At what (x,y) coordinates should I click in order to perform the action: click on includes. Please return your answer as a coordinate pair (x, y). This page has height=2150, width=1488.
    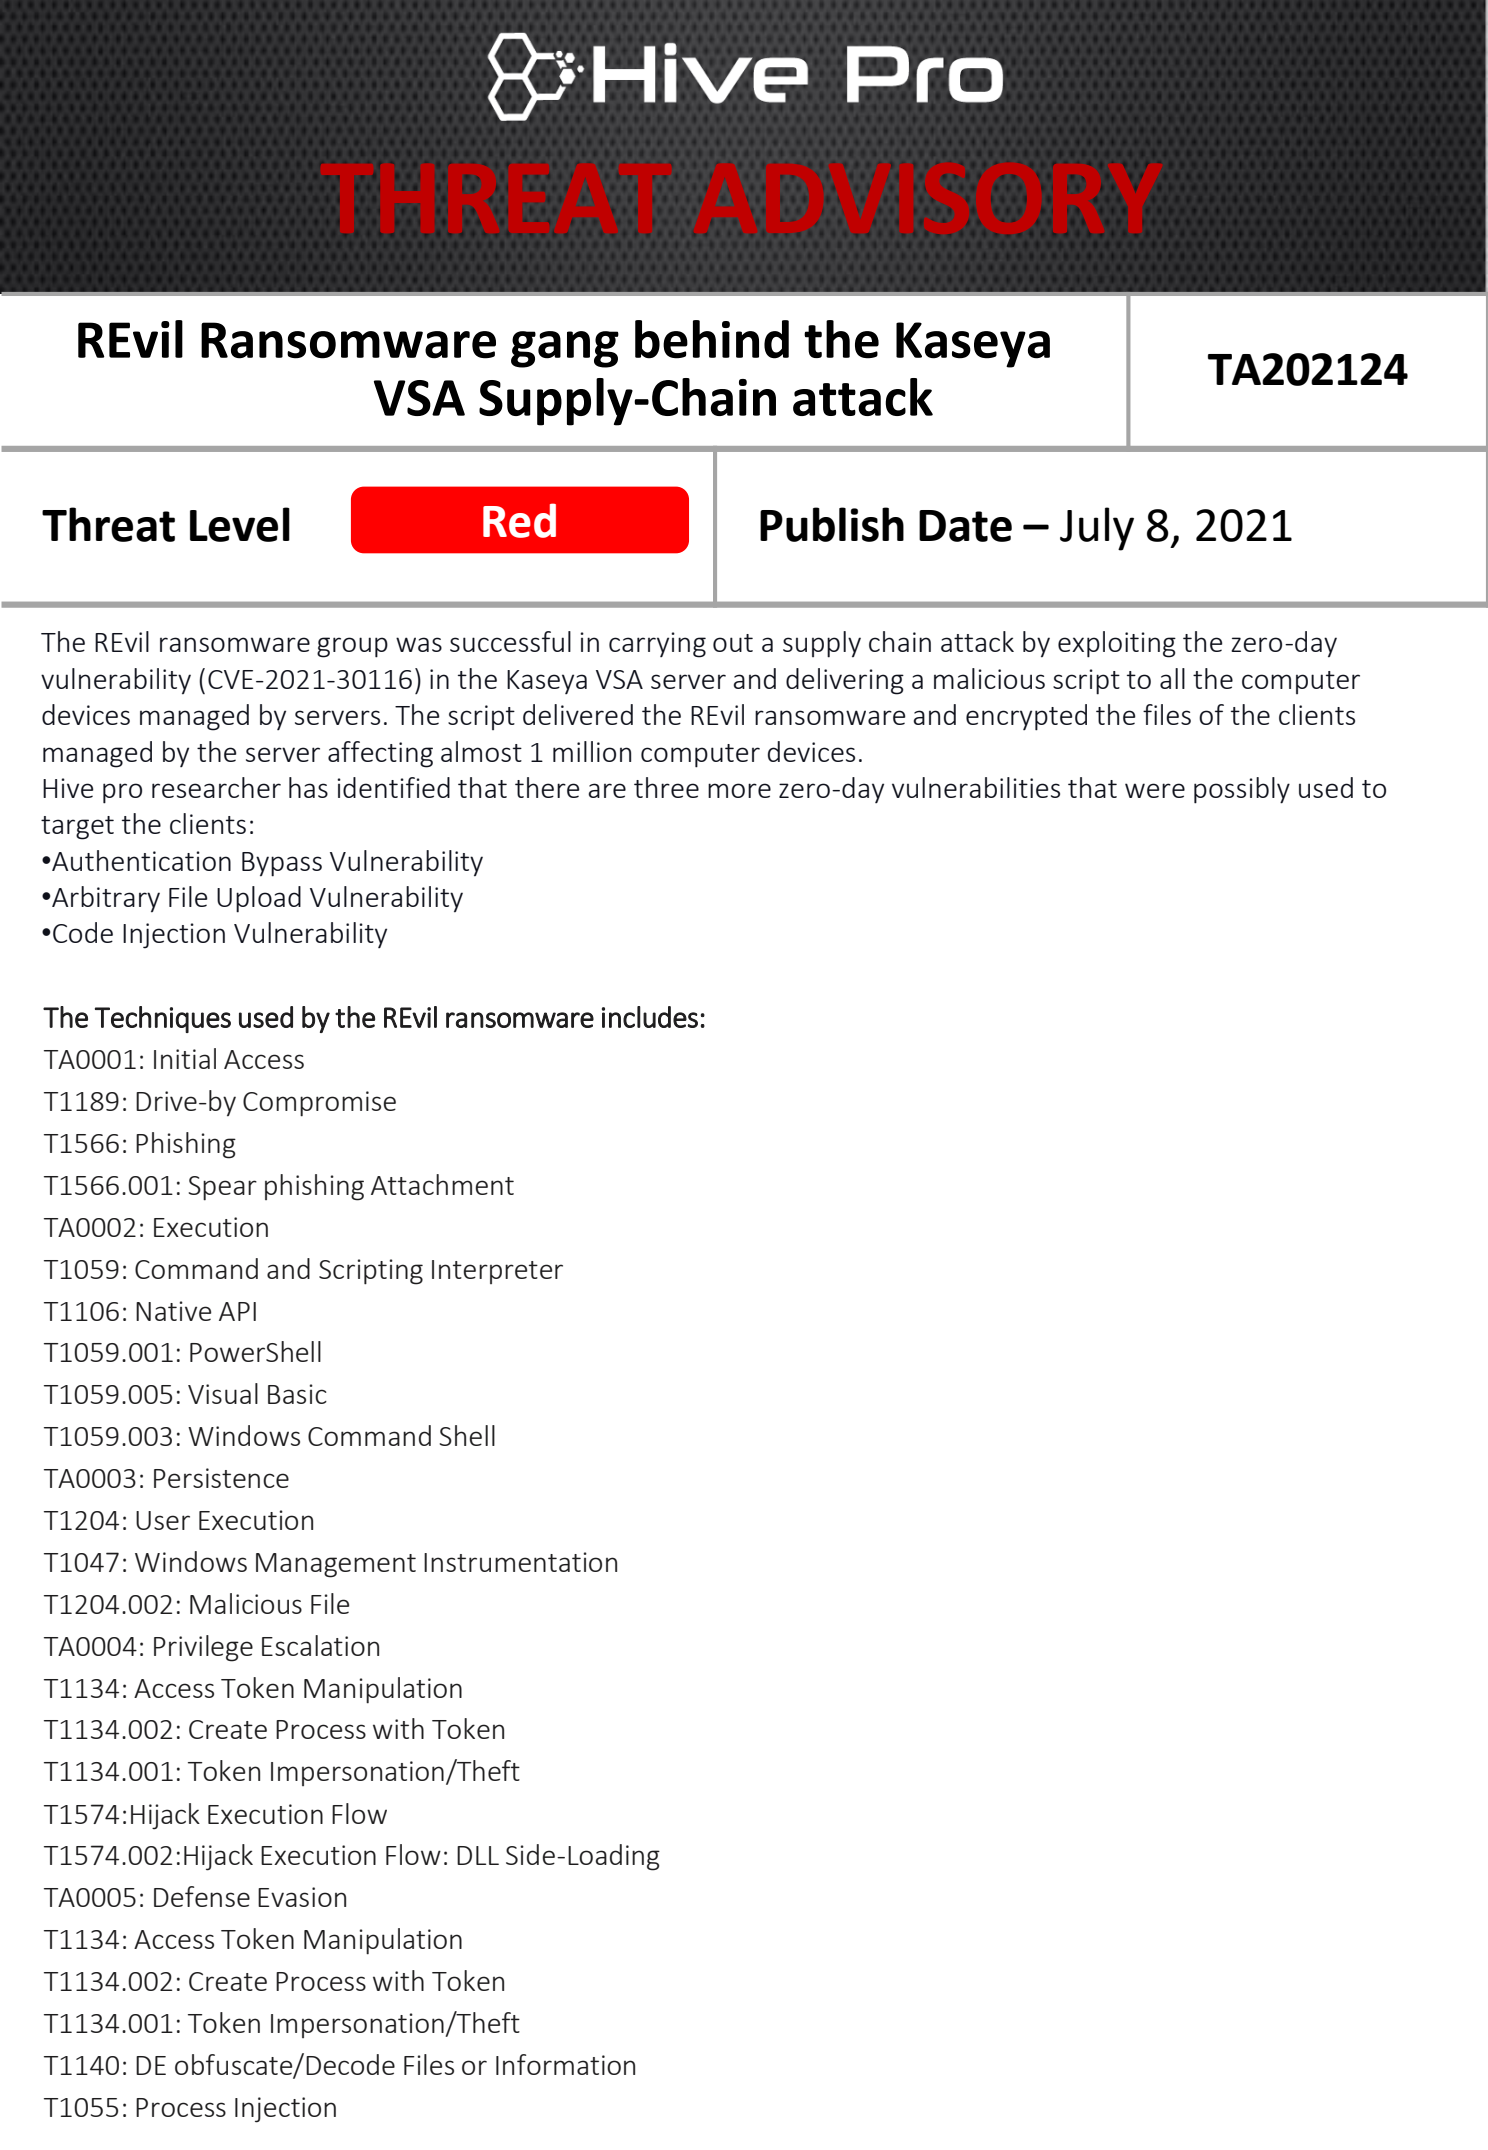
    Looking at the image, I should click on (650, 1017).
